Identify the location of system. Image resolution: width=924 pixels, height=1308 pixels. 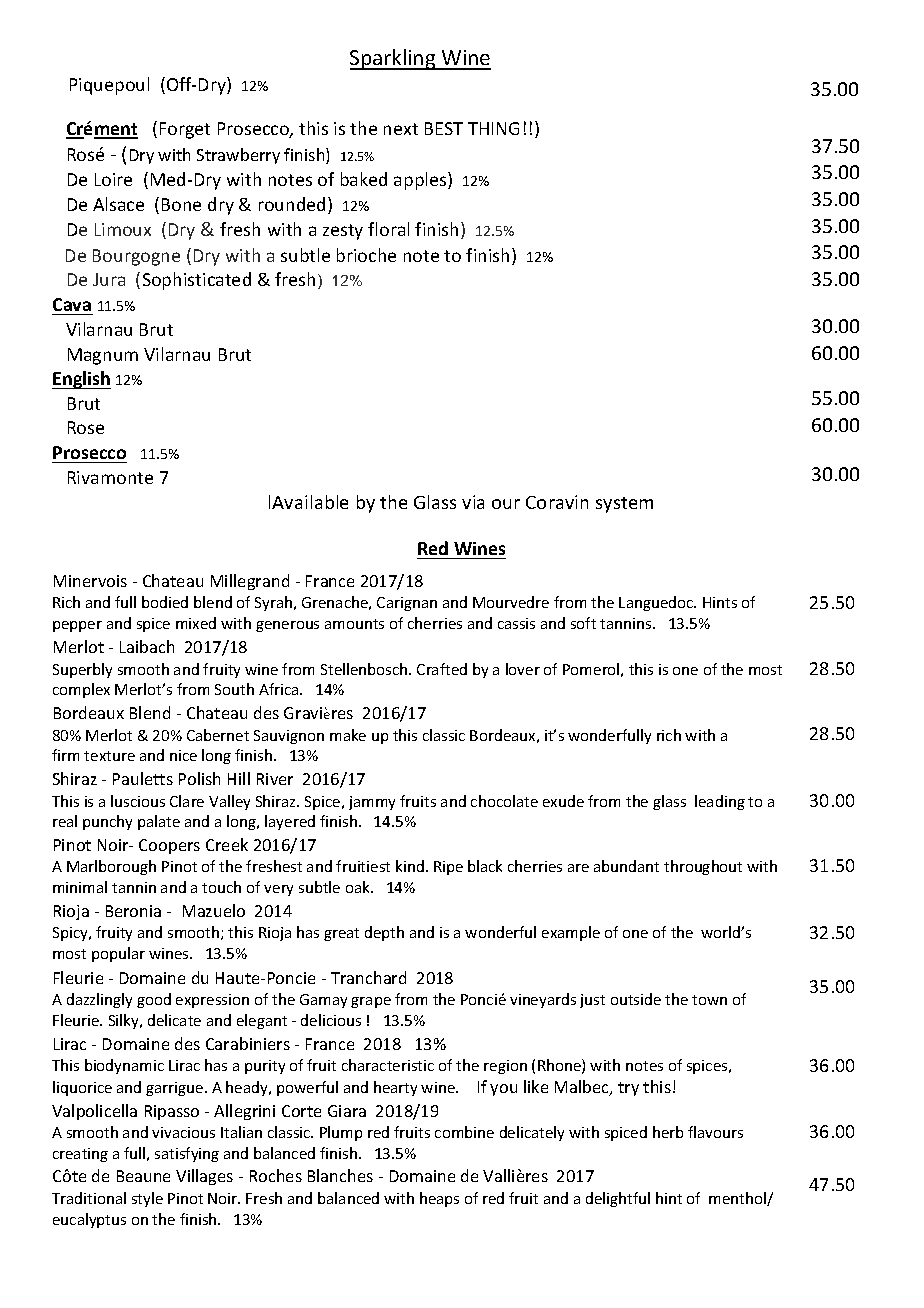
(624, 505).
